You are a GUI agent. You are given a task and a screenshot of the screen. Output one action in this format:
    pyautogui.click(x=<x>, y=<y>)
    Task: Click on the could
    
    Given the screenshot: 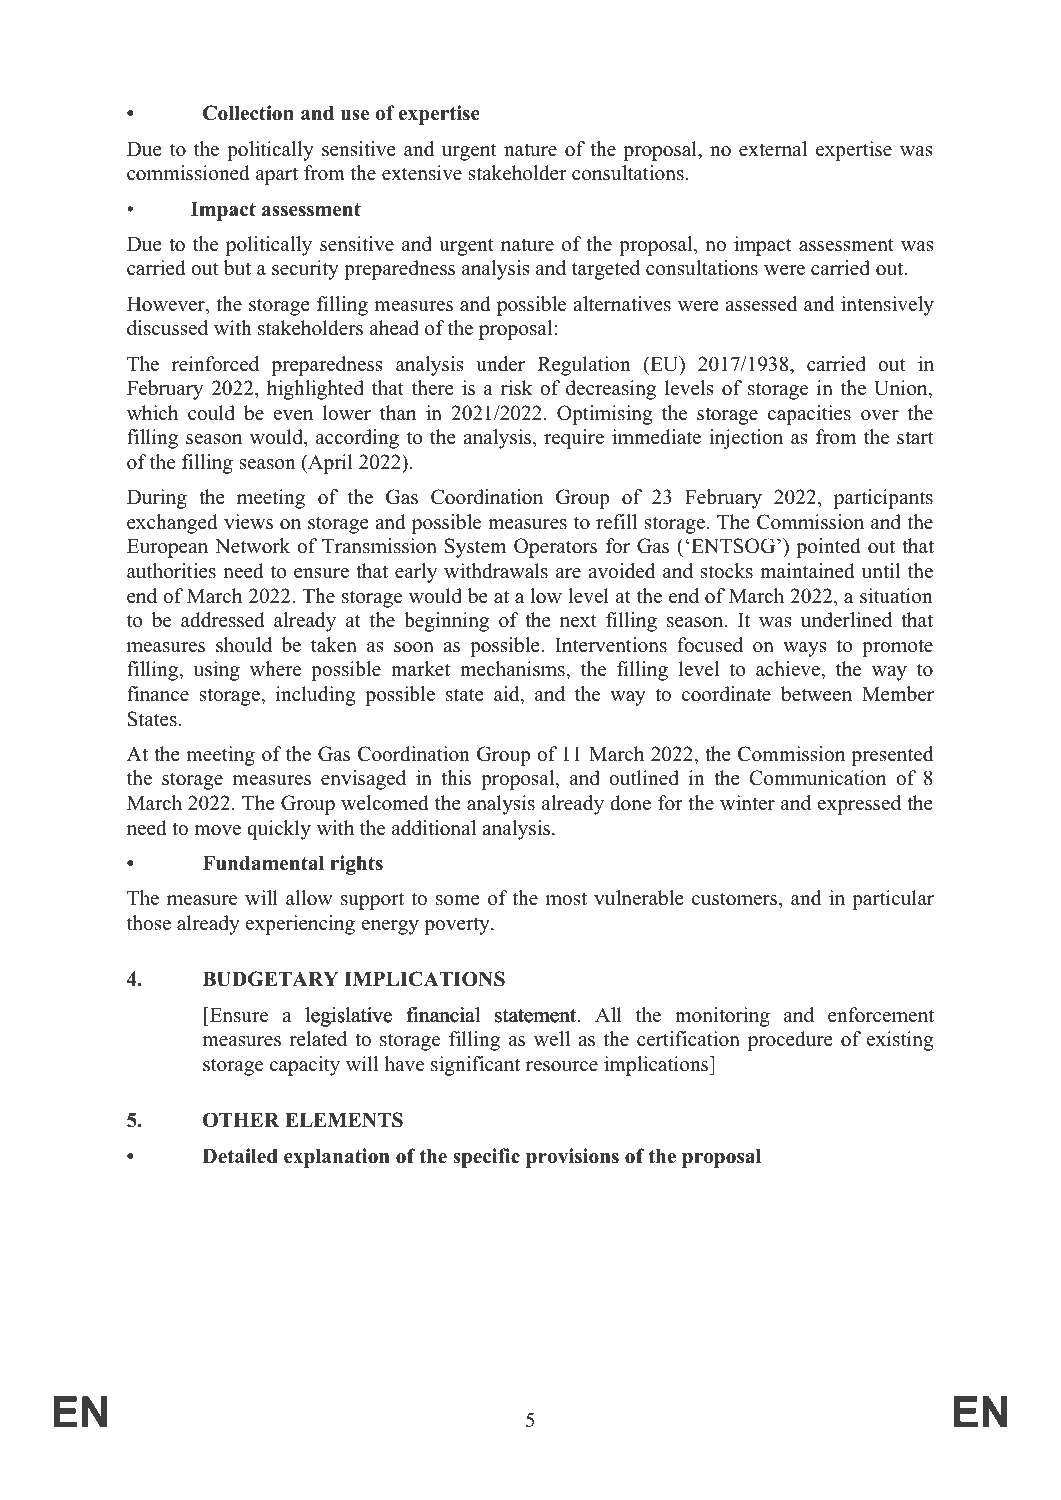 What is the action you would take?
    pyautogui.click(x=211, y=413)
